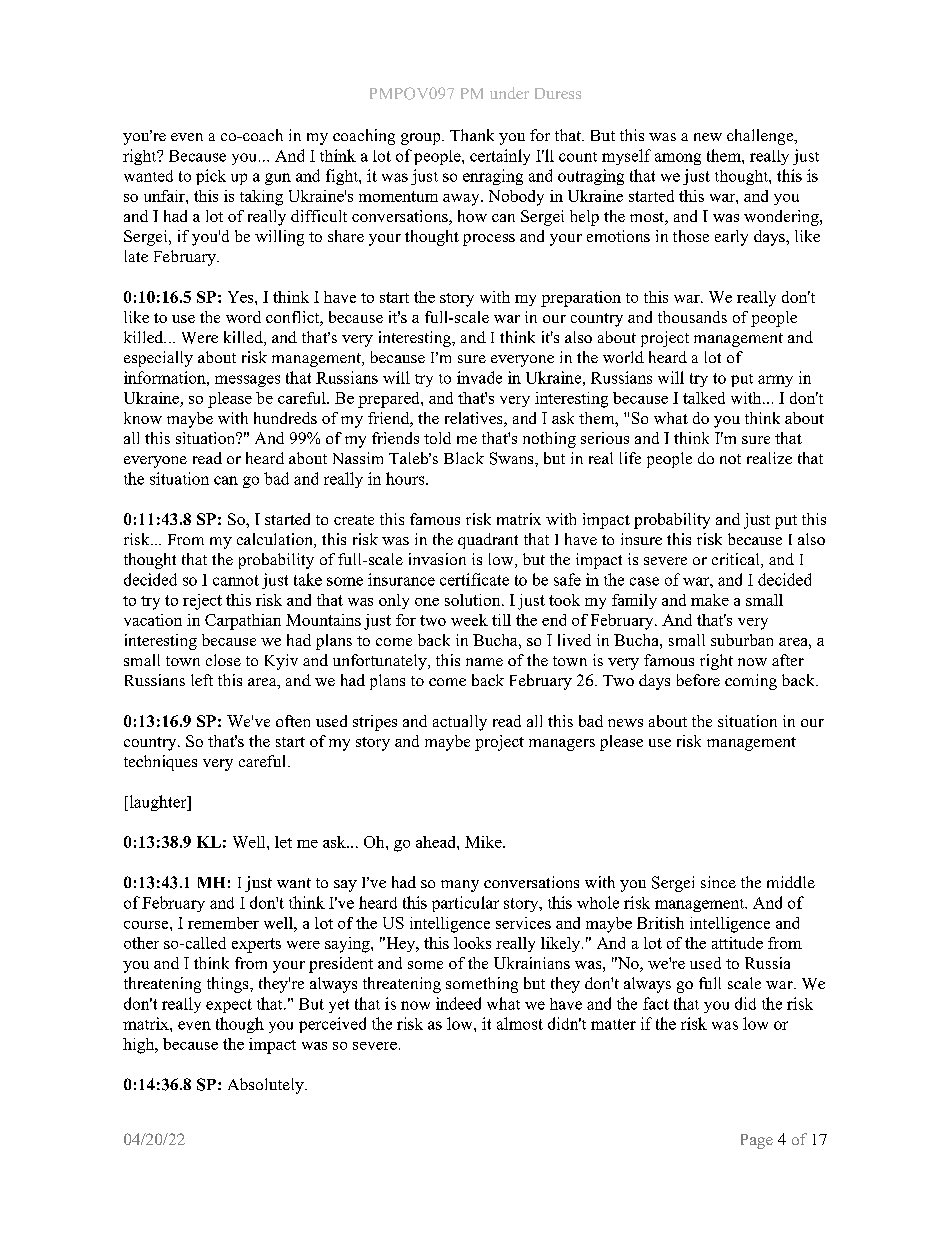 The image size is (952, 1233). I want to click on let, so click(283, 842).
